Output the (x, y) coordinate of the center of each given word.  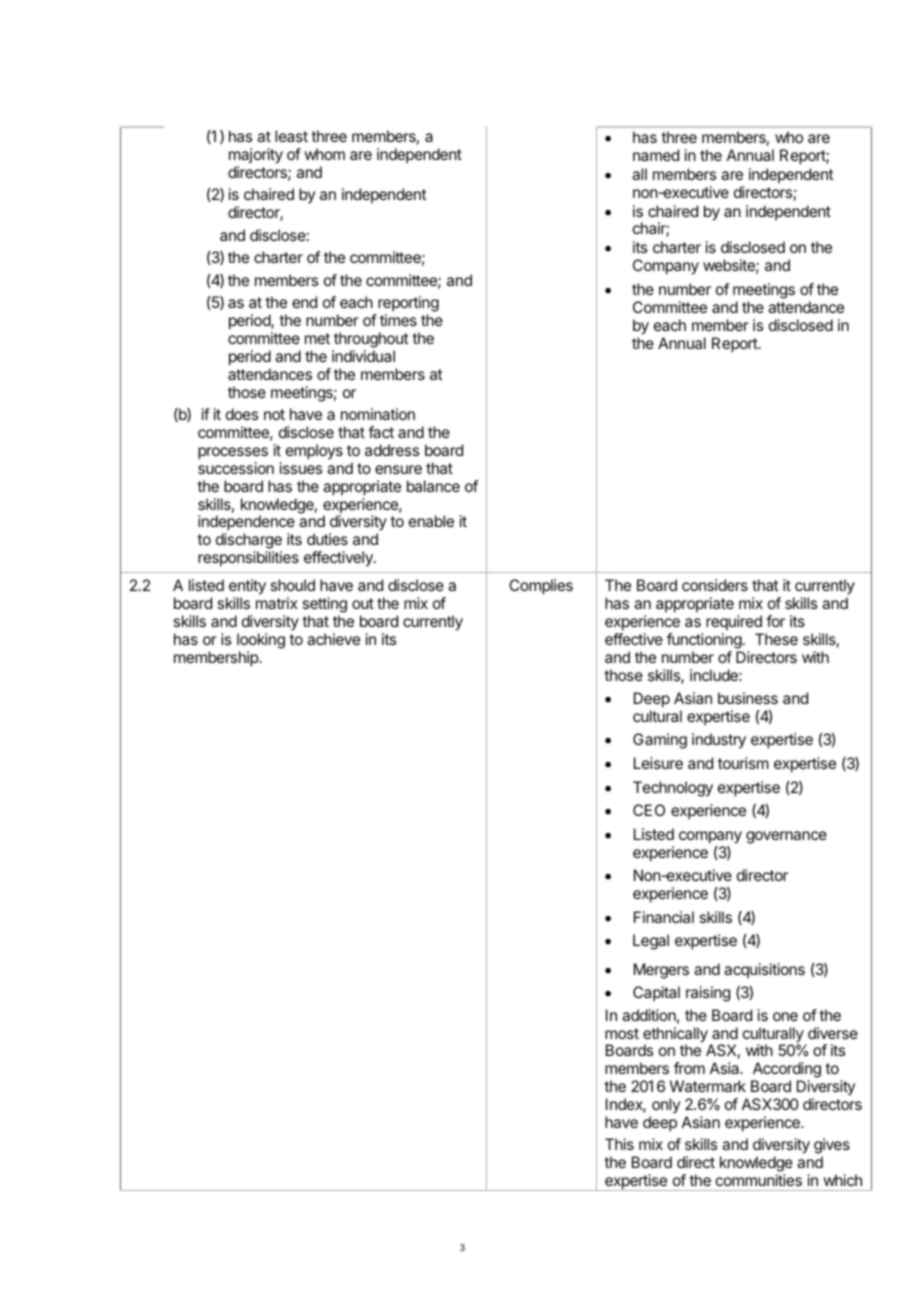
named (656, 155)
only (665, 1107)
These (776, 639)
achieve (333, 639)
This (619, 1144)
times (398, 320)
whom (324, 154)
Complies (541, 587)
